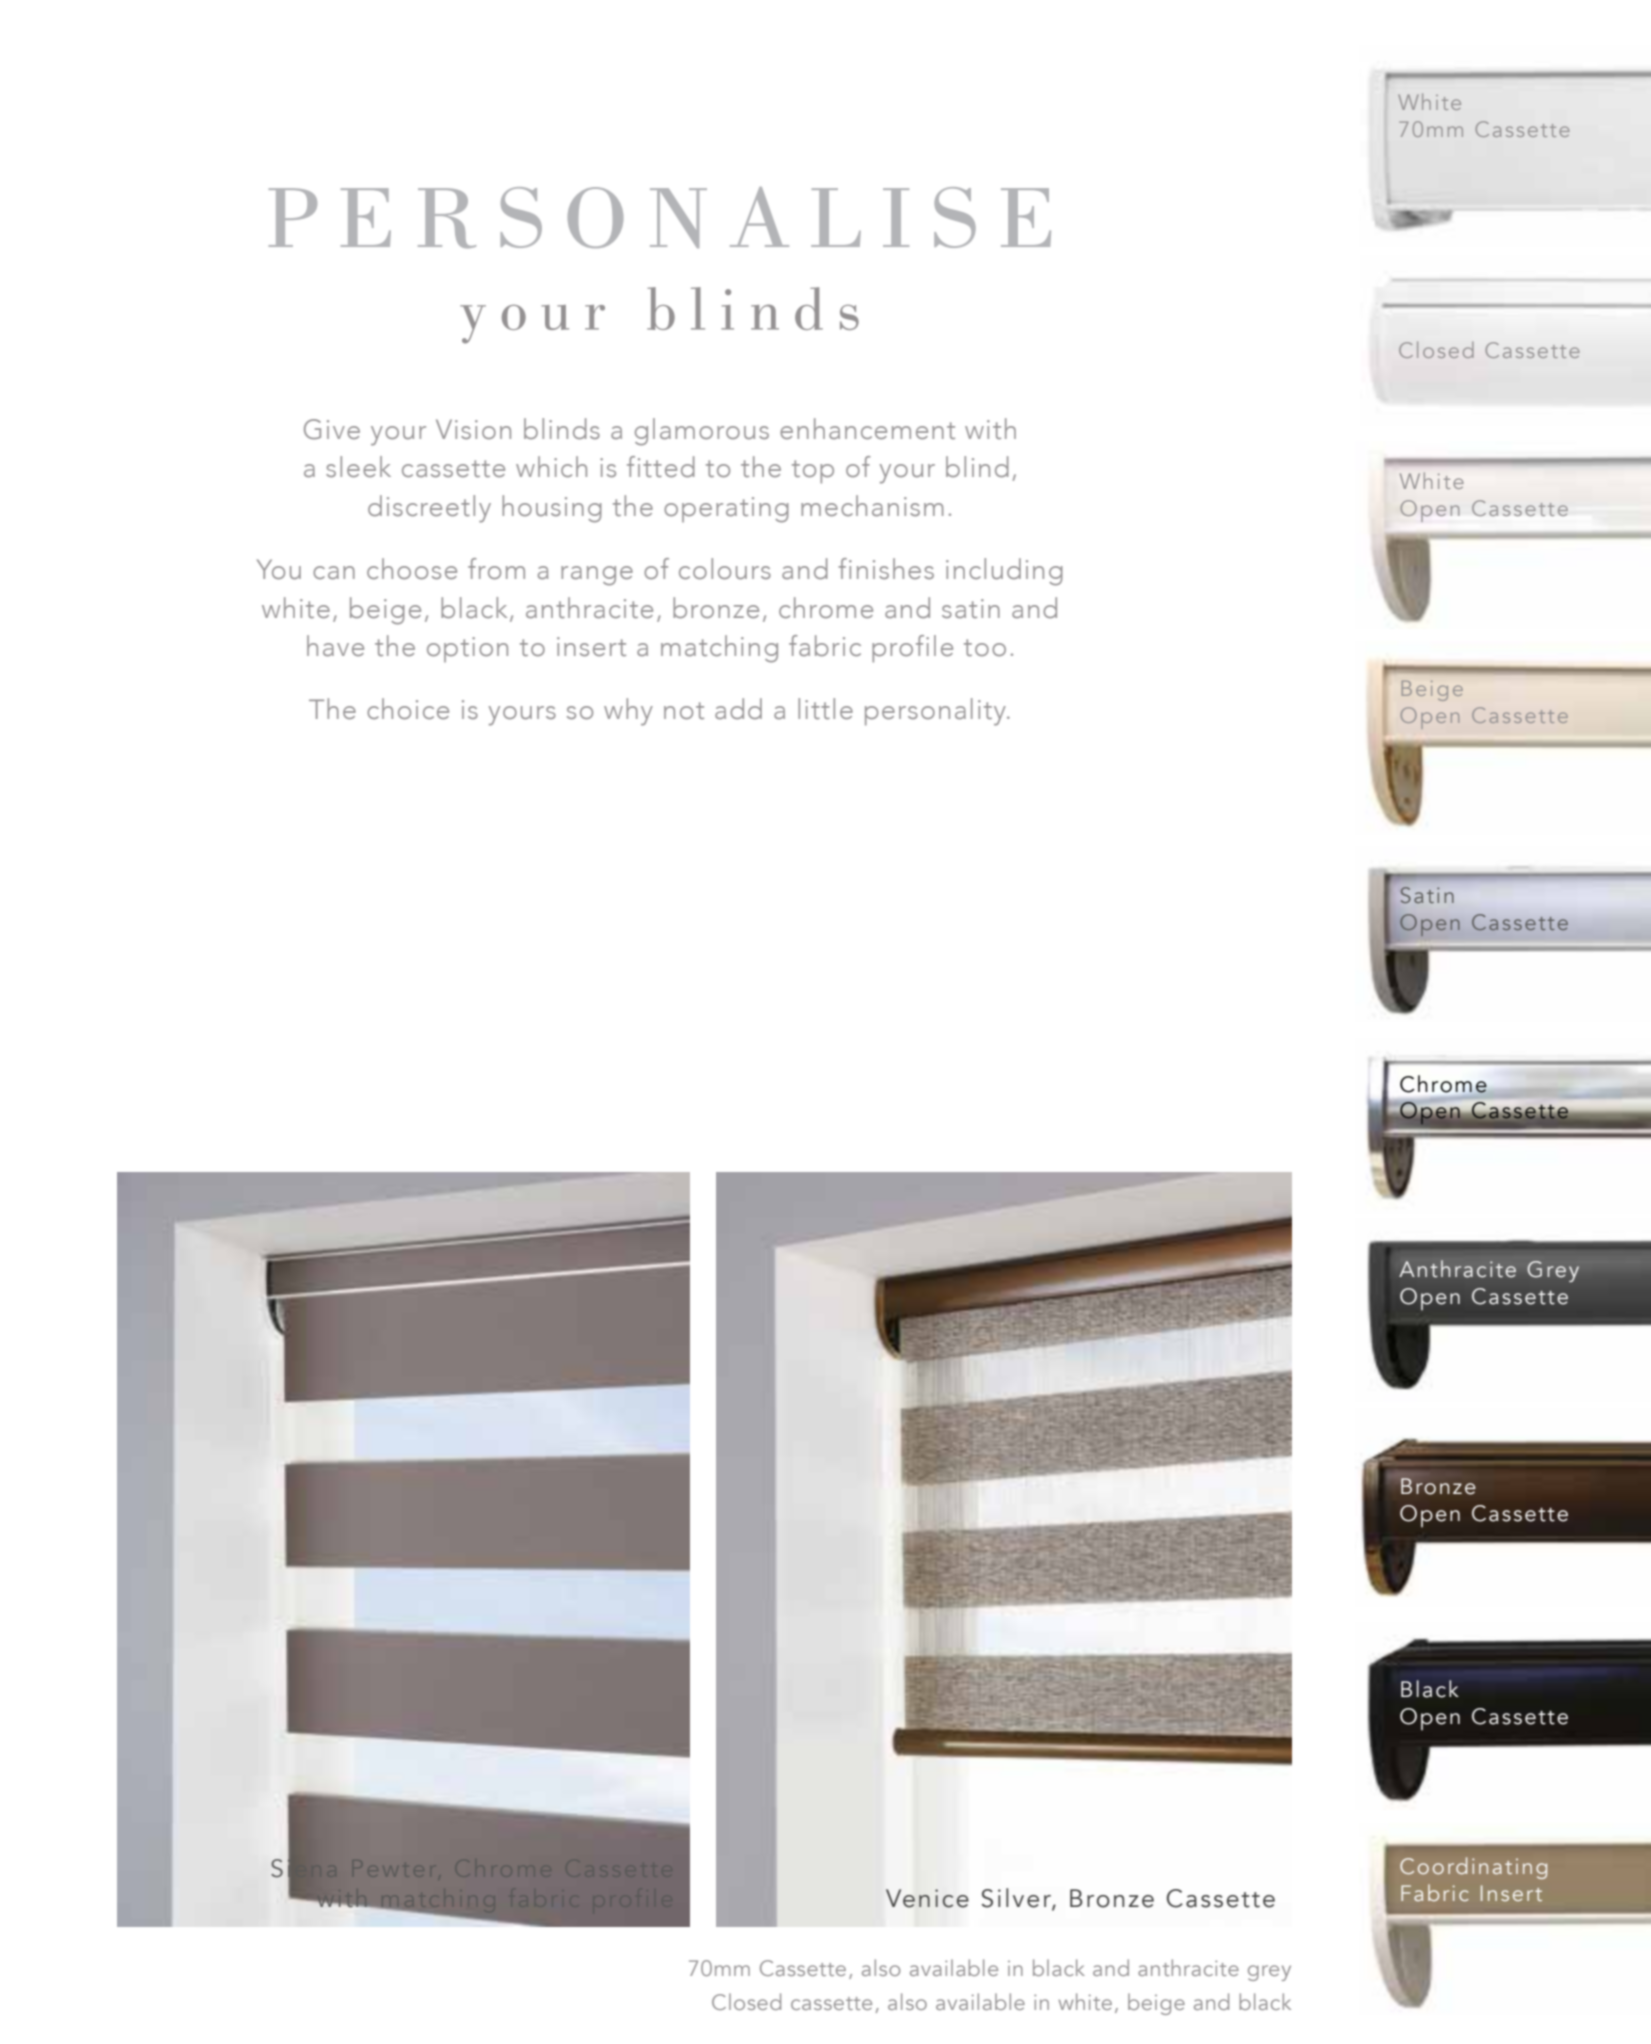 The height and width of the page is (2044, 1651). I want to click on personality, so click(937, 712).
